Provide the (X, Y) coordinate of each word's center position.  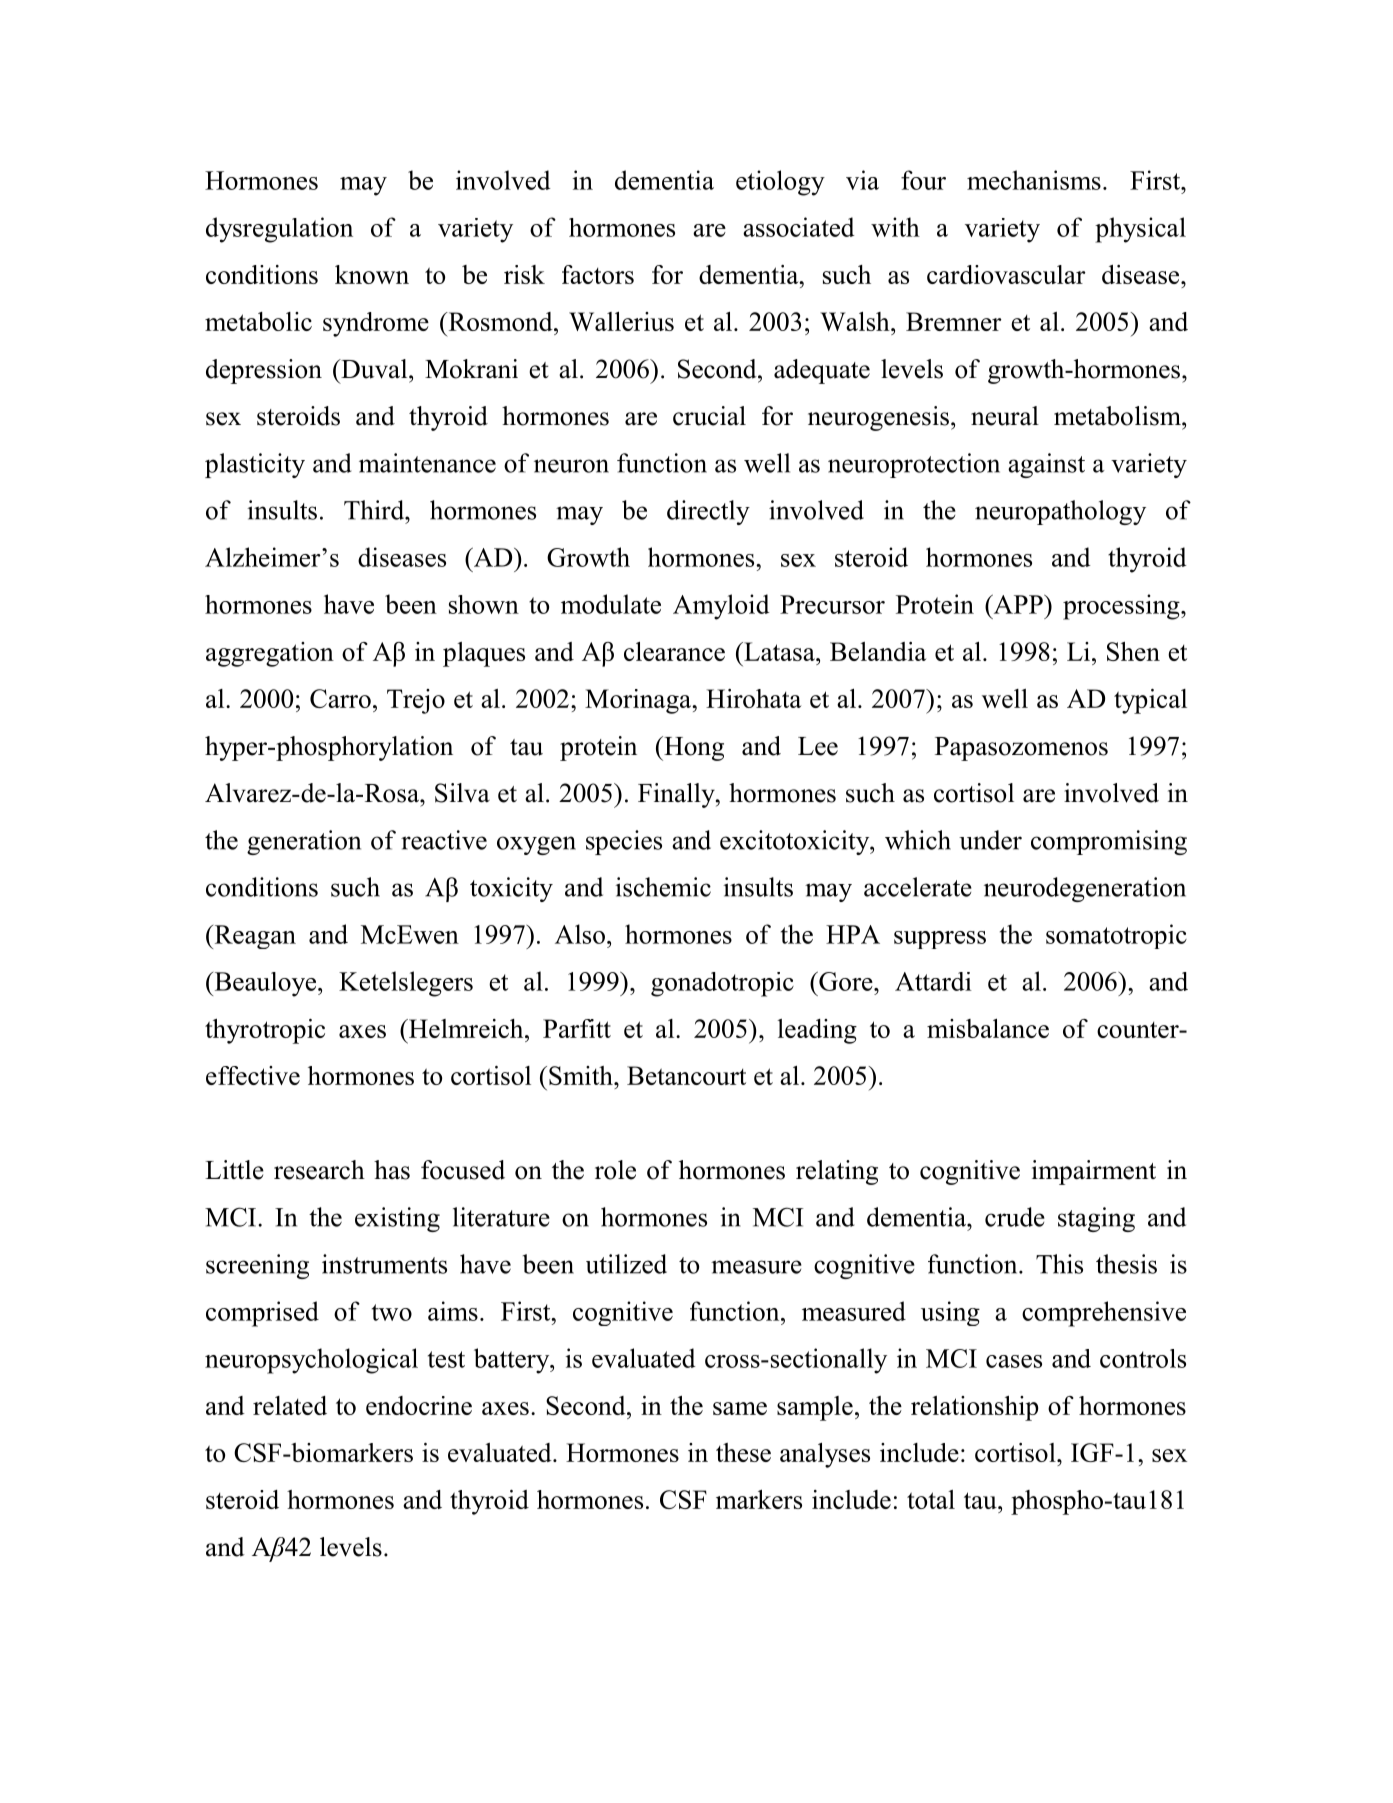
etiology (780, 183)
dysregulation (279, 230)
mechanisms (1034, 180)
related (290, 1405)
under (990, 840)
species (624, 842)
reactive (444, 840)
